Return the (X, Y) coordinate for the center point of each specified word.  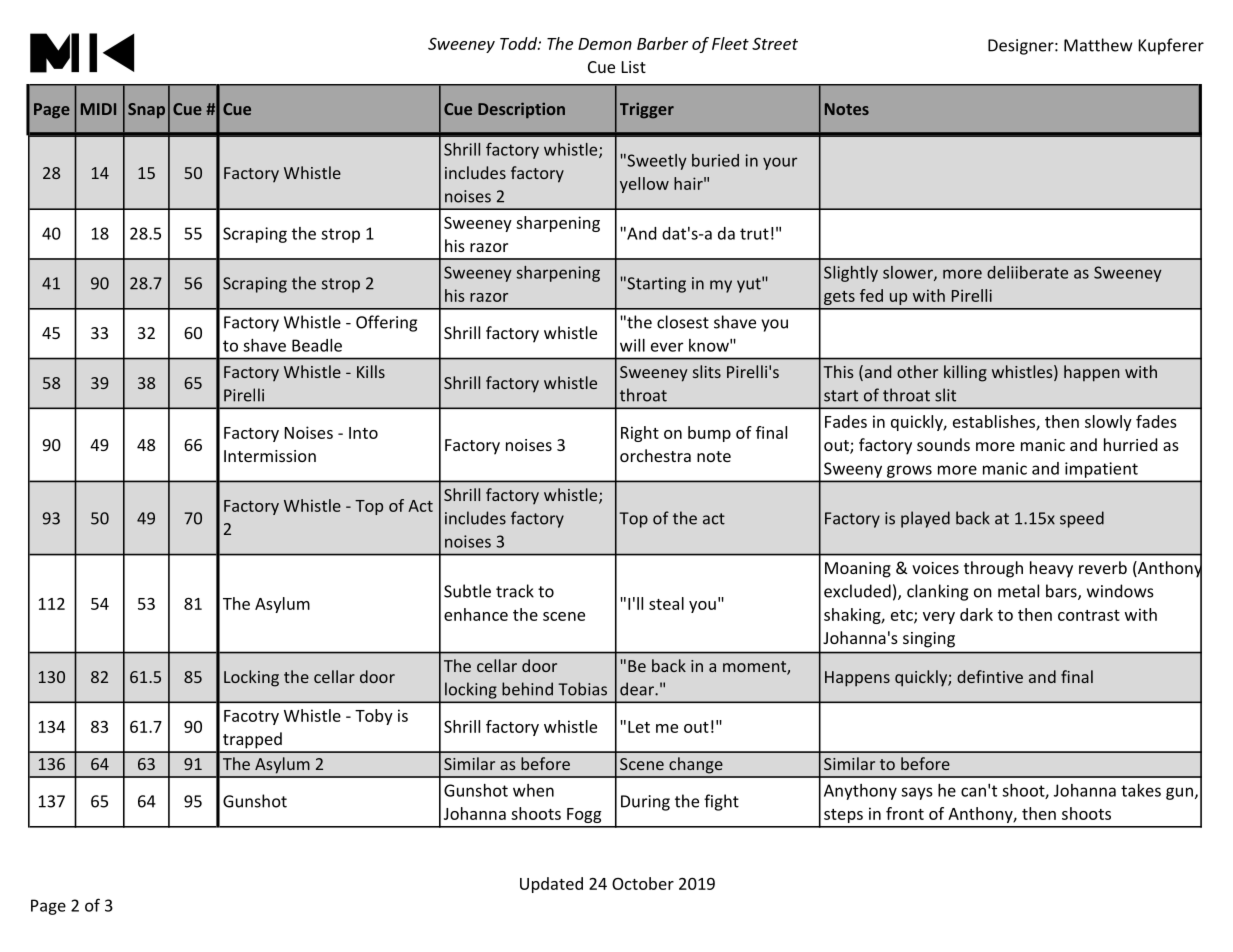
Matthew (1098, 45)
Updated (551, 885)
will (632, 345)
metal (1018, 591)
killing (965, 373)
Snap (146, 110)
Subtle (467, 591)
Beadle (317, 345)
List (634, 67)
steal (666, 603)
